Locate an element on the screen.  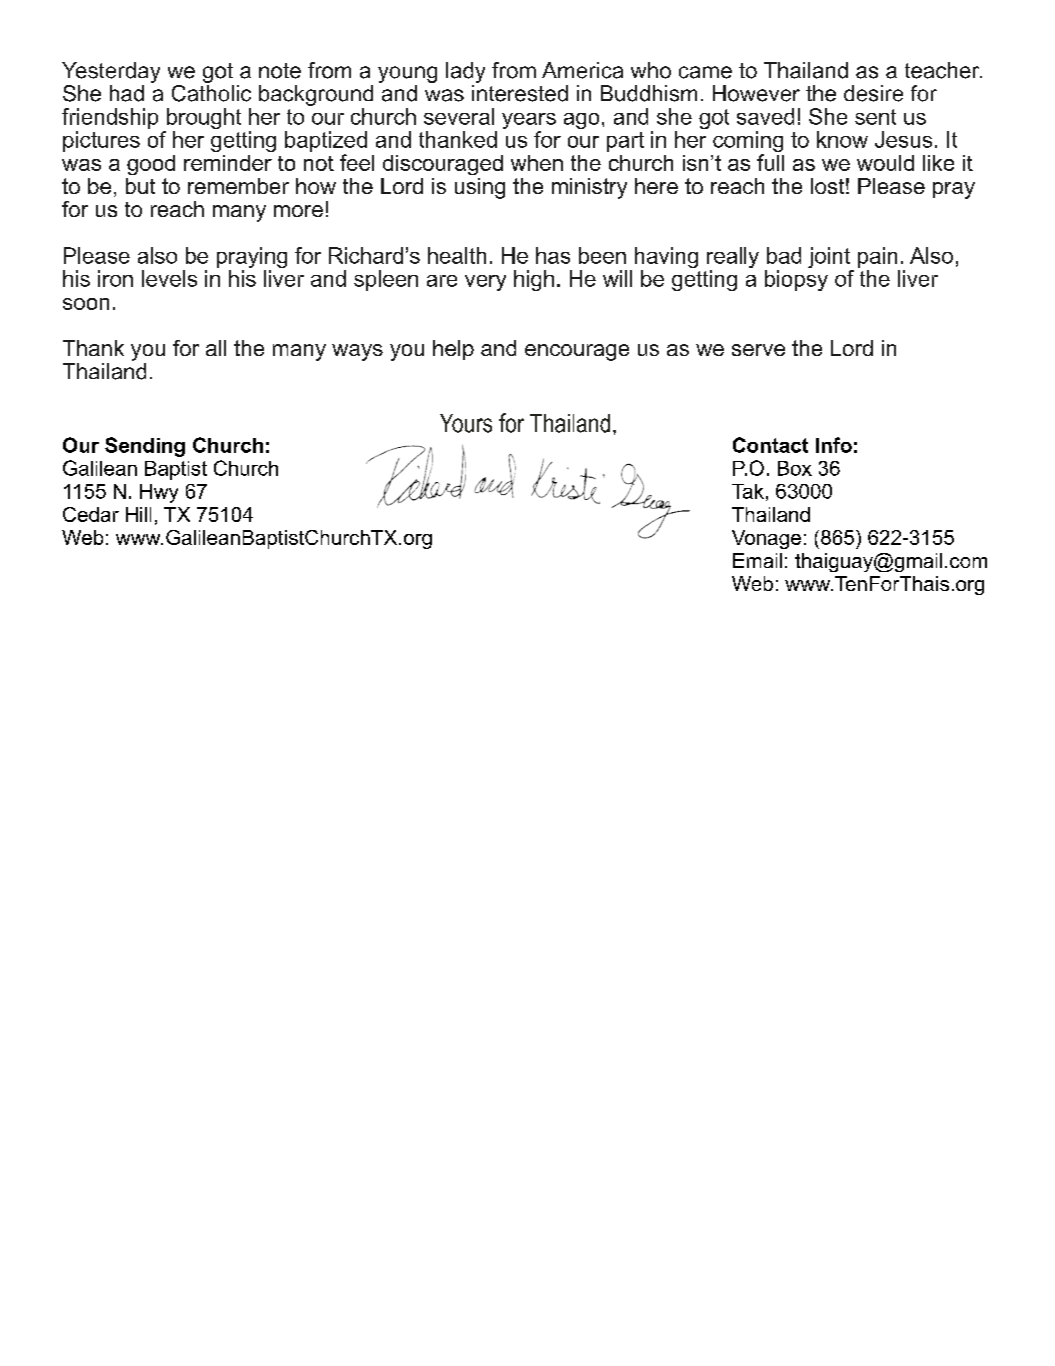
desire is located at coordinates (873, 93).
